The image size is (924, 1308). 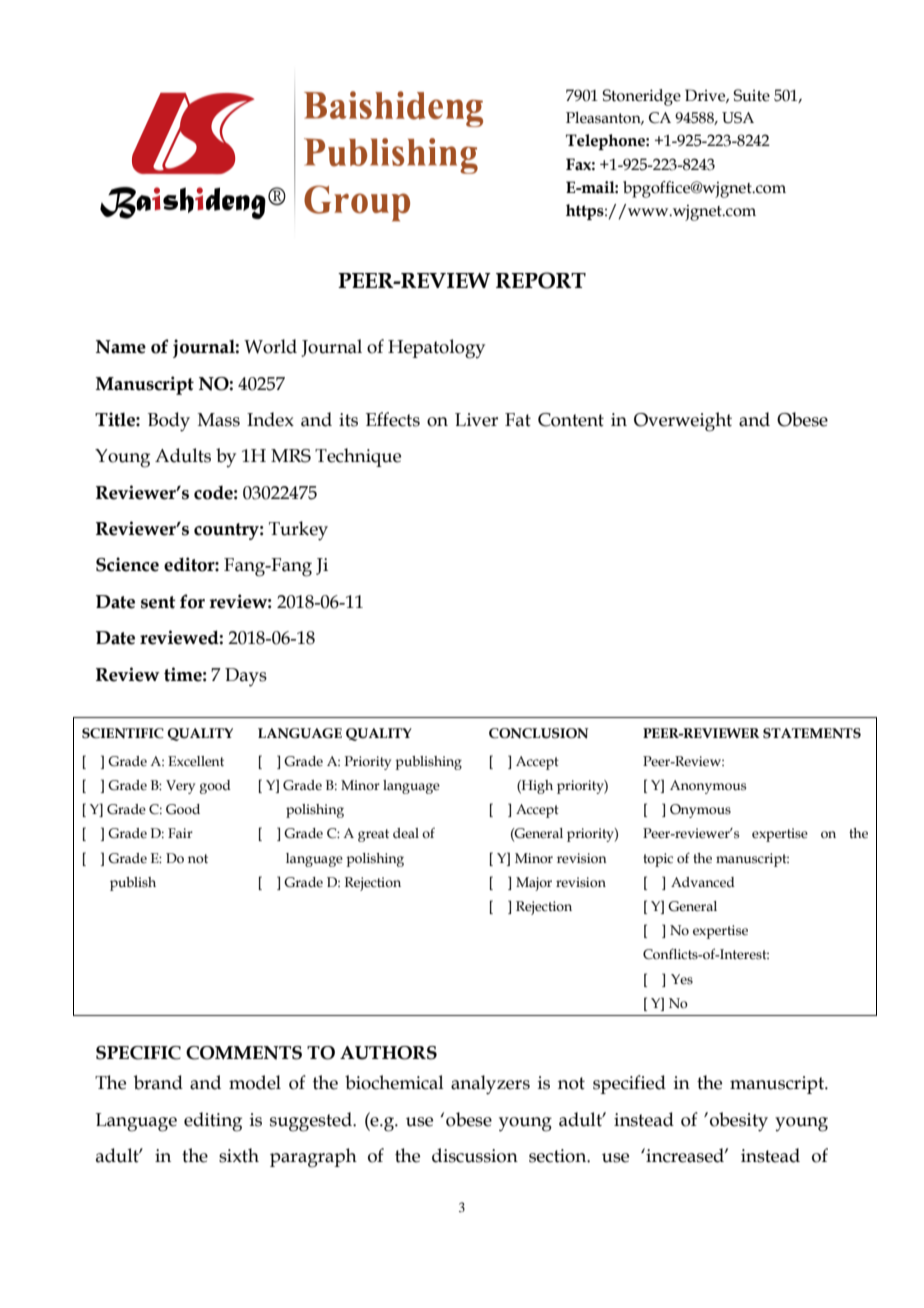 What do you see at coordinates (213, 1122) in the screenshot?
I see `editing` at bounding box center [213, 1122].
